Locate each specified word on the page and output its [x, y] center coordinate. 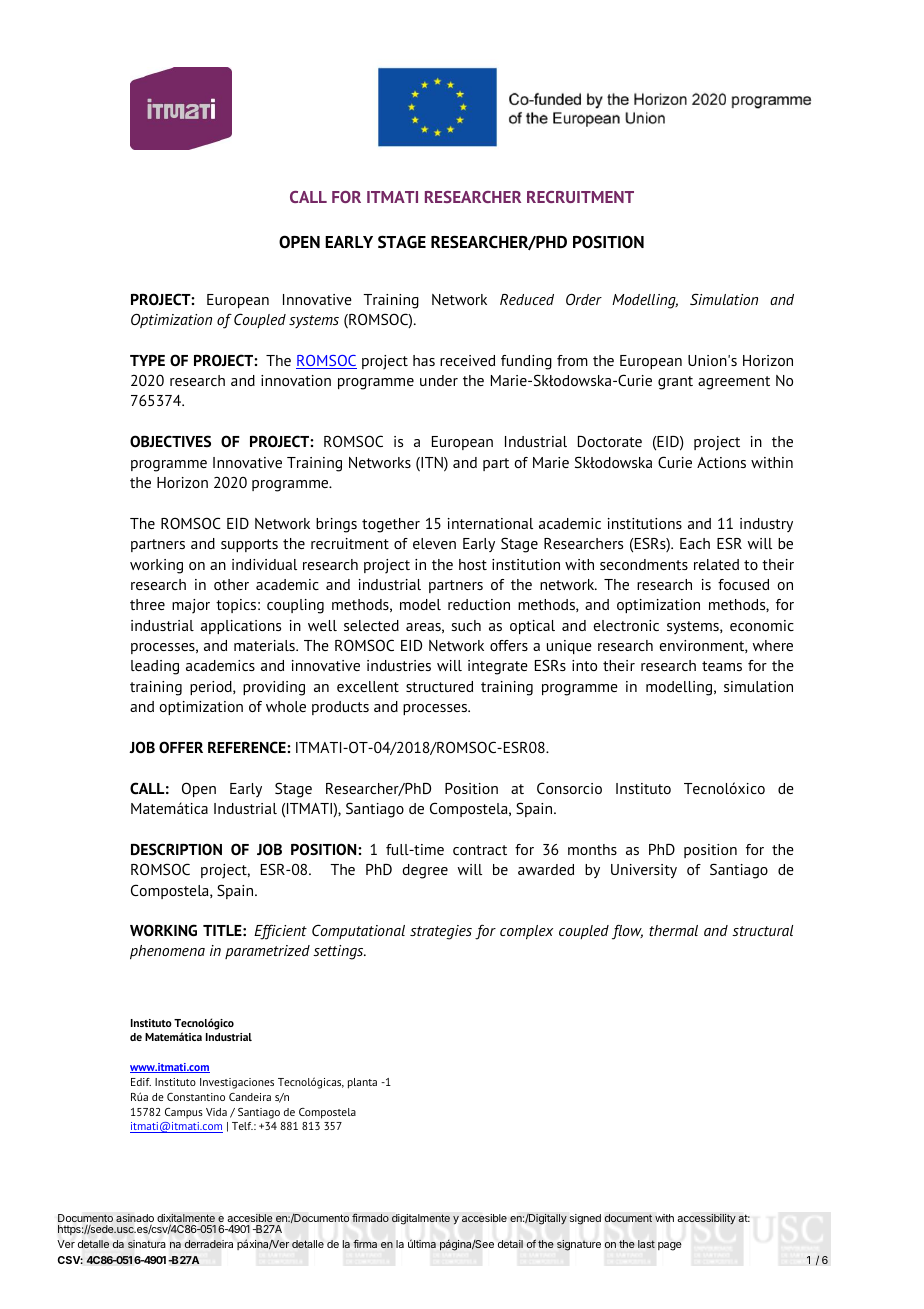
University [644, 871]
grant [675, 383]
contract [480, 850]
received [467, 360]
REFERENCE [248, 747]
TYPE [147, 360]
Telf [242, 1126]
